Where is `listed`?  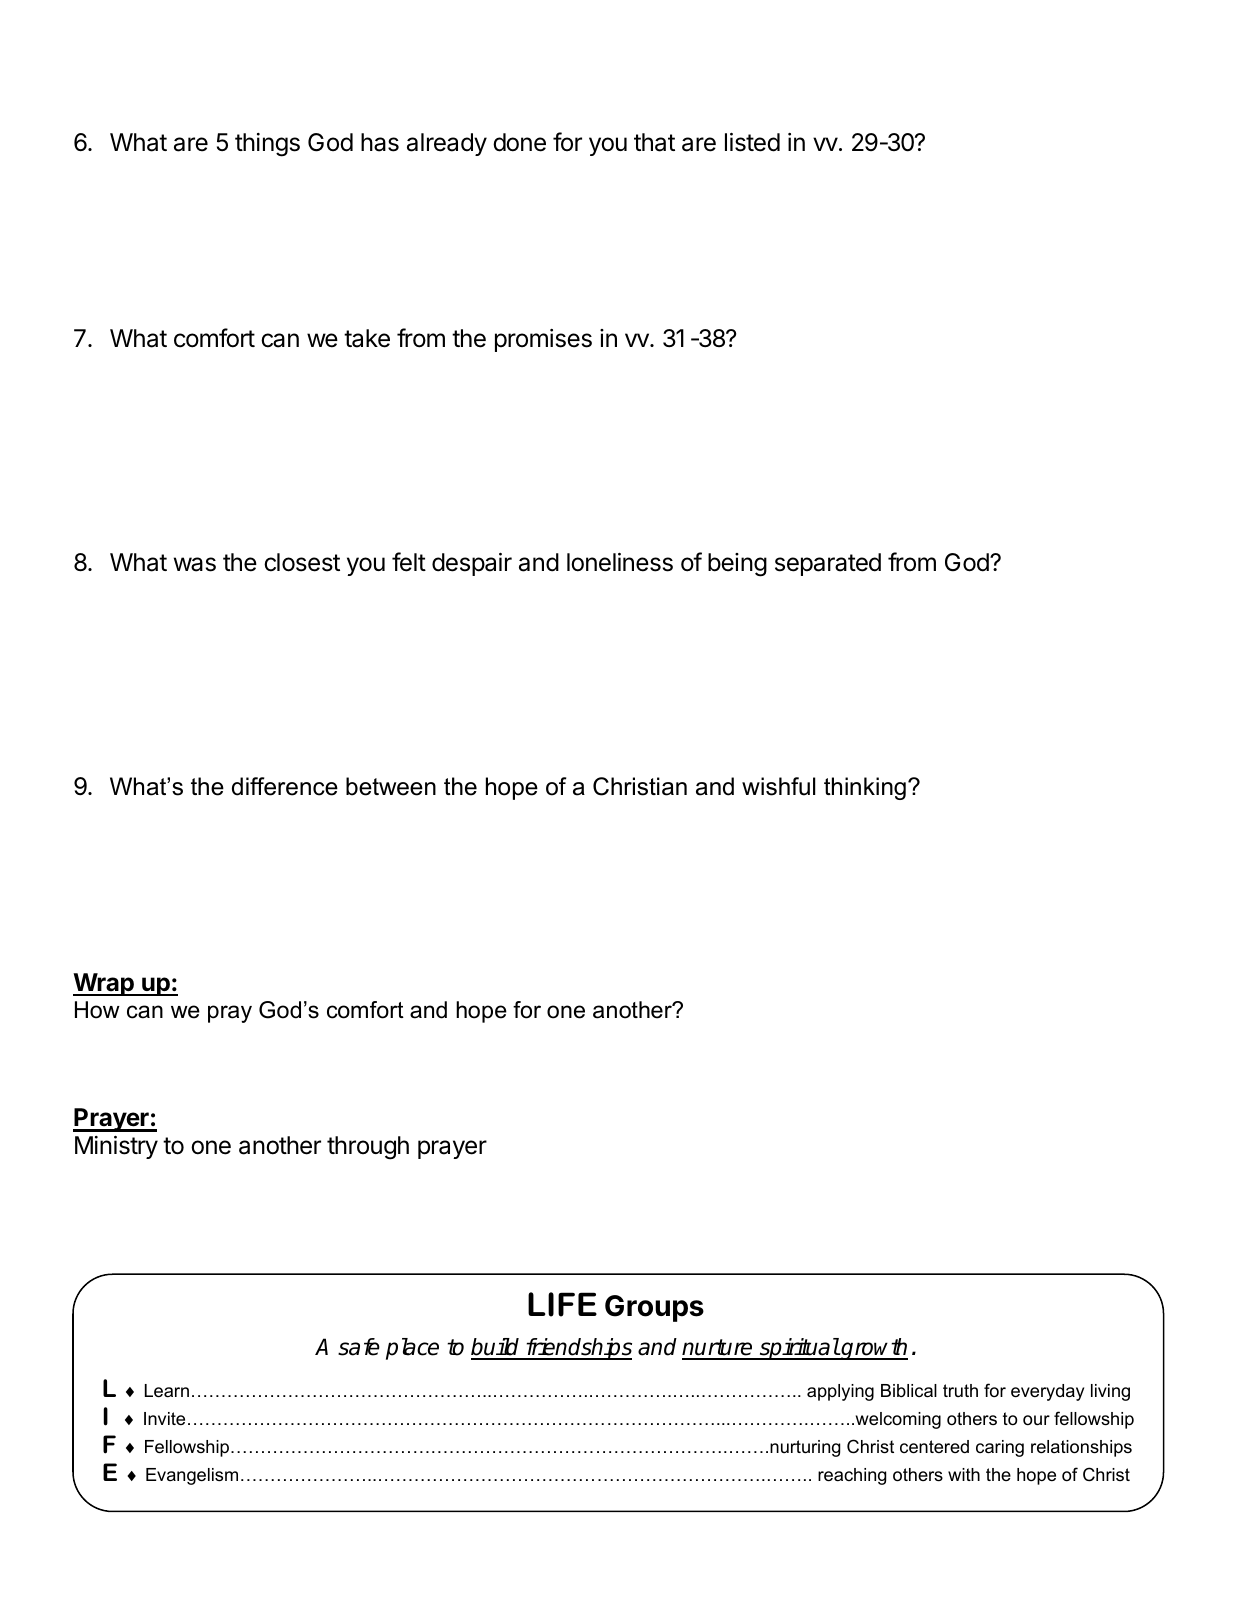
listed is located at coordinates (752, 142).
